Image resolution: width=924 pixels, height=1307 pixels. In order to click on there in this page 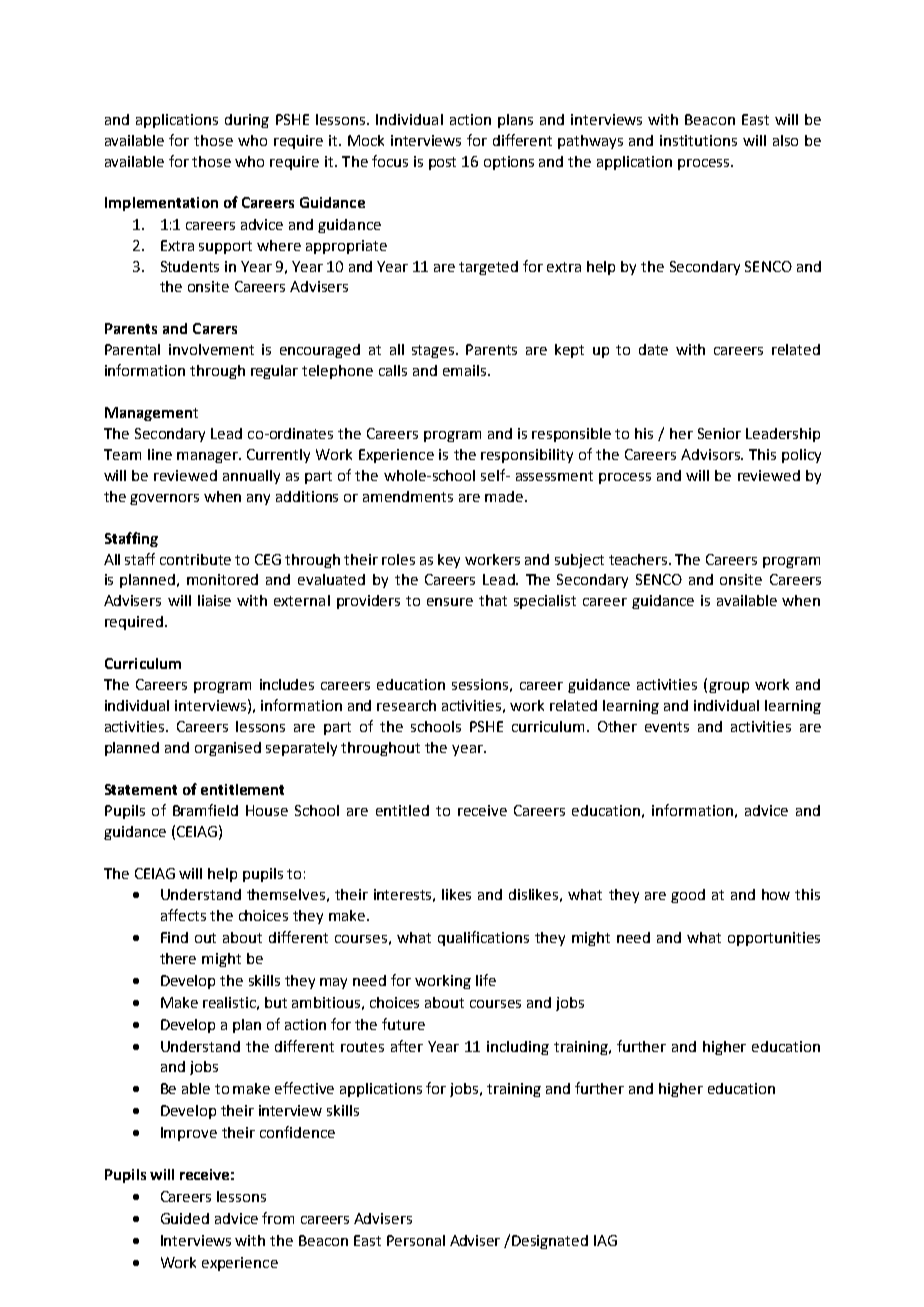, I will do `click(178, 958)`.
